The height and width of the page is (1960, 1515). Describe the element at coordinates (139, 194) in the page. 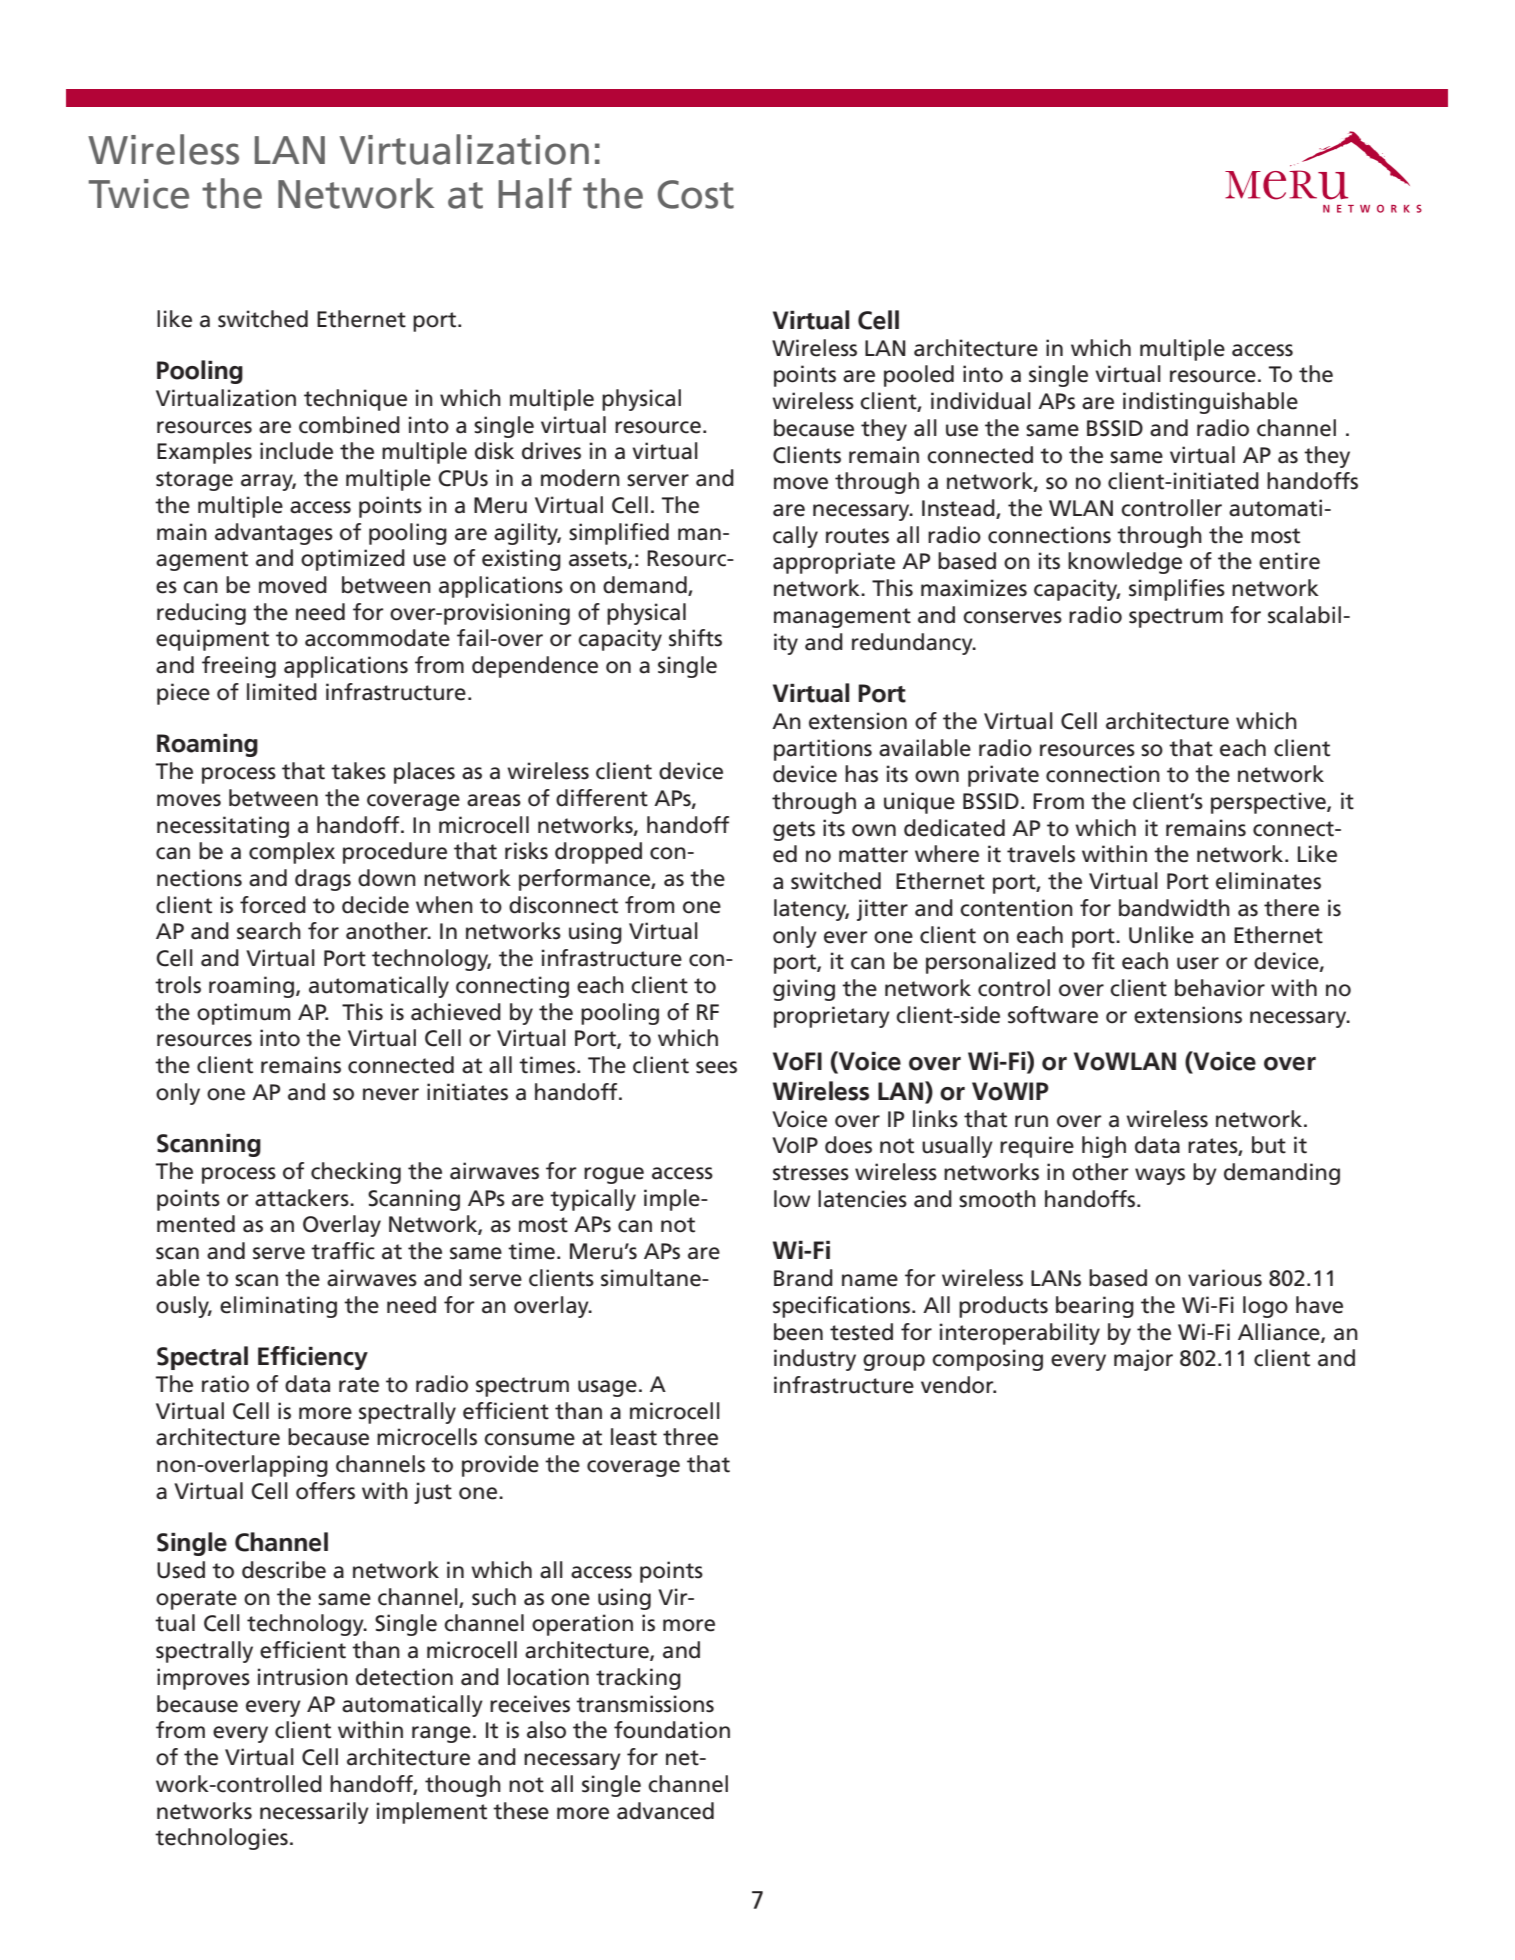

I see `Twice` at that location.
